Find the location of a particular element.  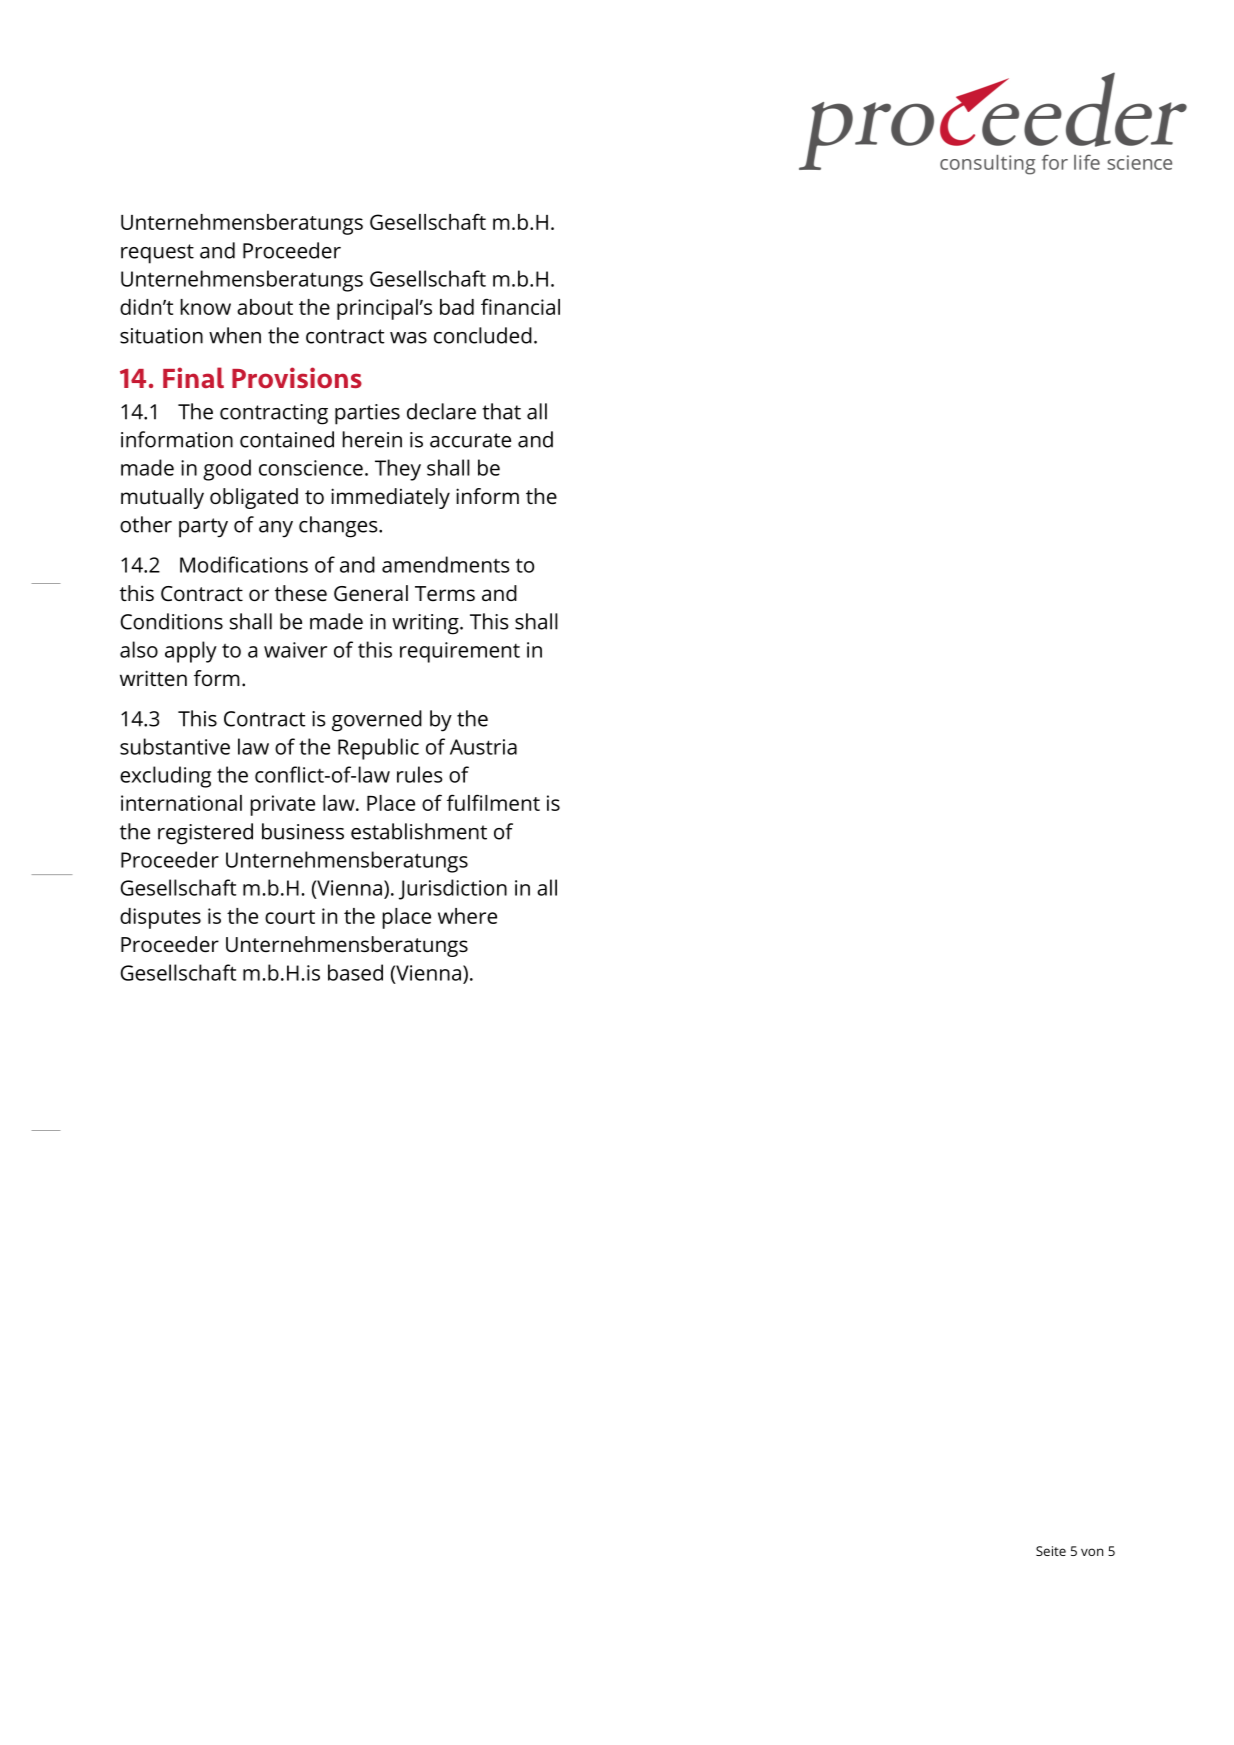

Jurisdiction is located at coordinates (453, 889).
